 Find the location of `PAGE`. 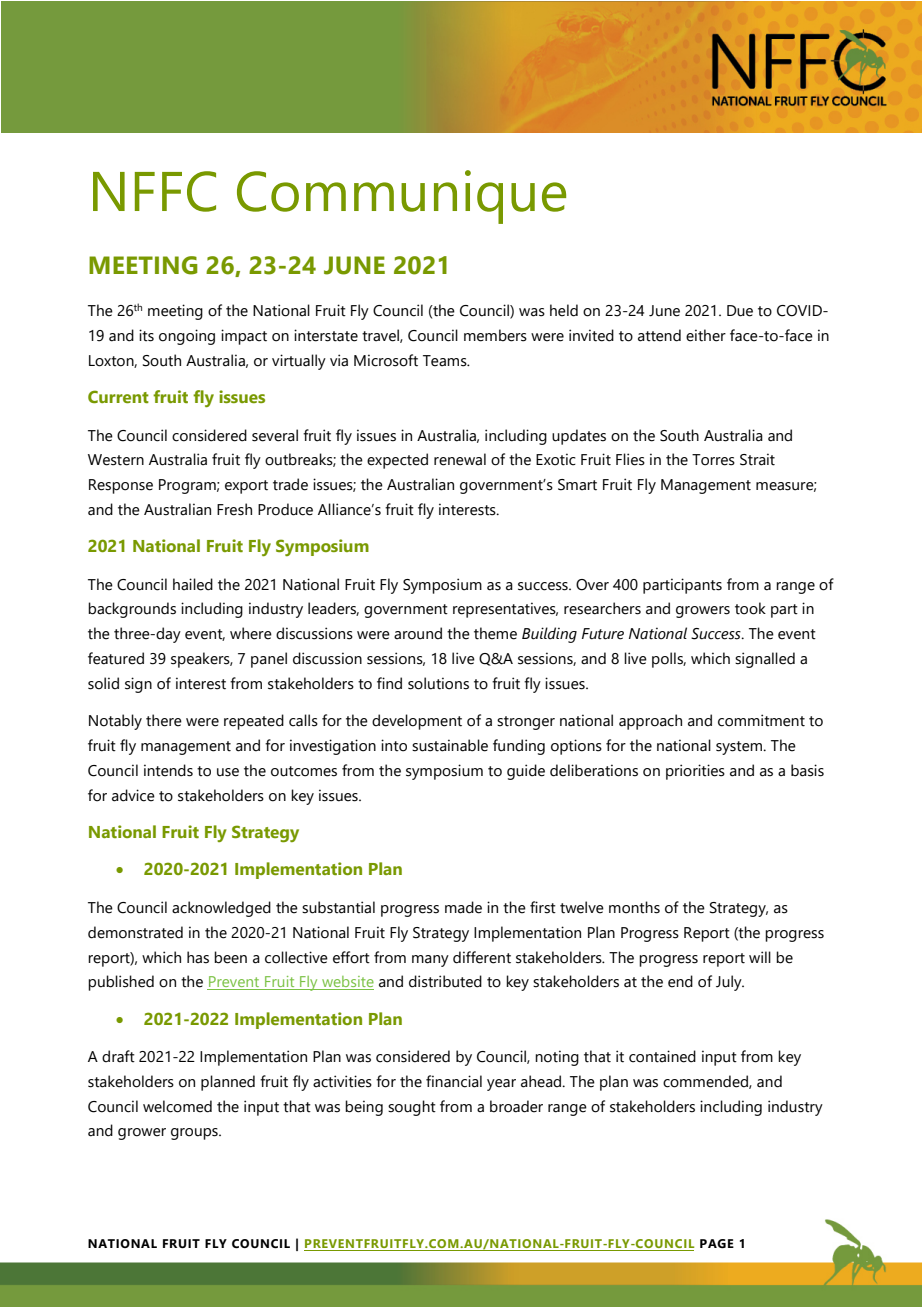

PAGE is located at coordinates (717, 1244).
